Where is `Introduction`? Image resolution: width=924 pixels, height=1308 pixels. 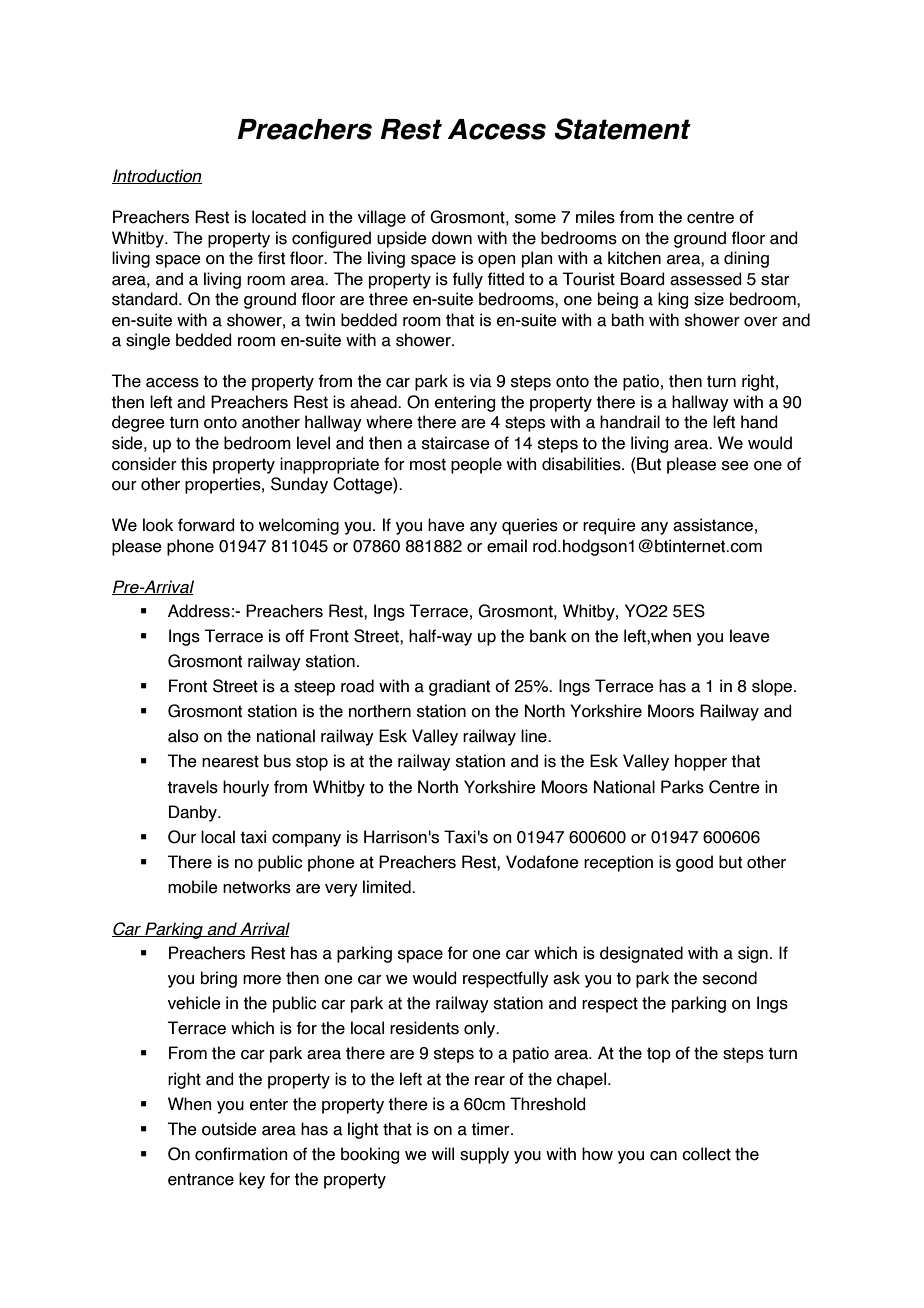 Introduction is located at coordinates (157, 176).
